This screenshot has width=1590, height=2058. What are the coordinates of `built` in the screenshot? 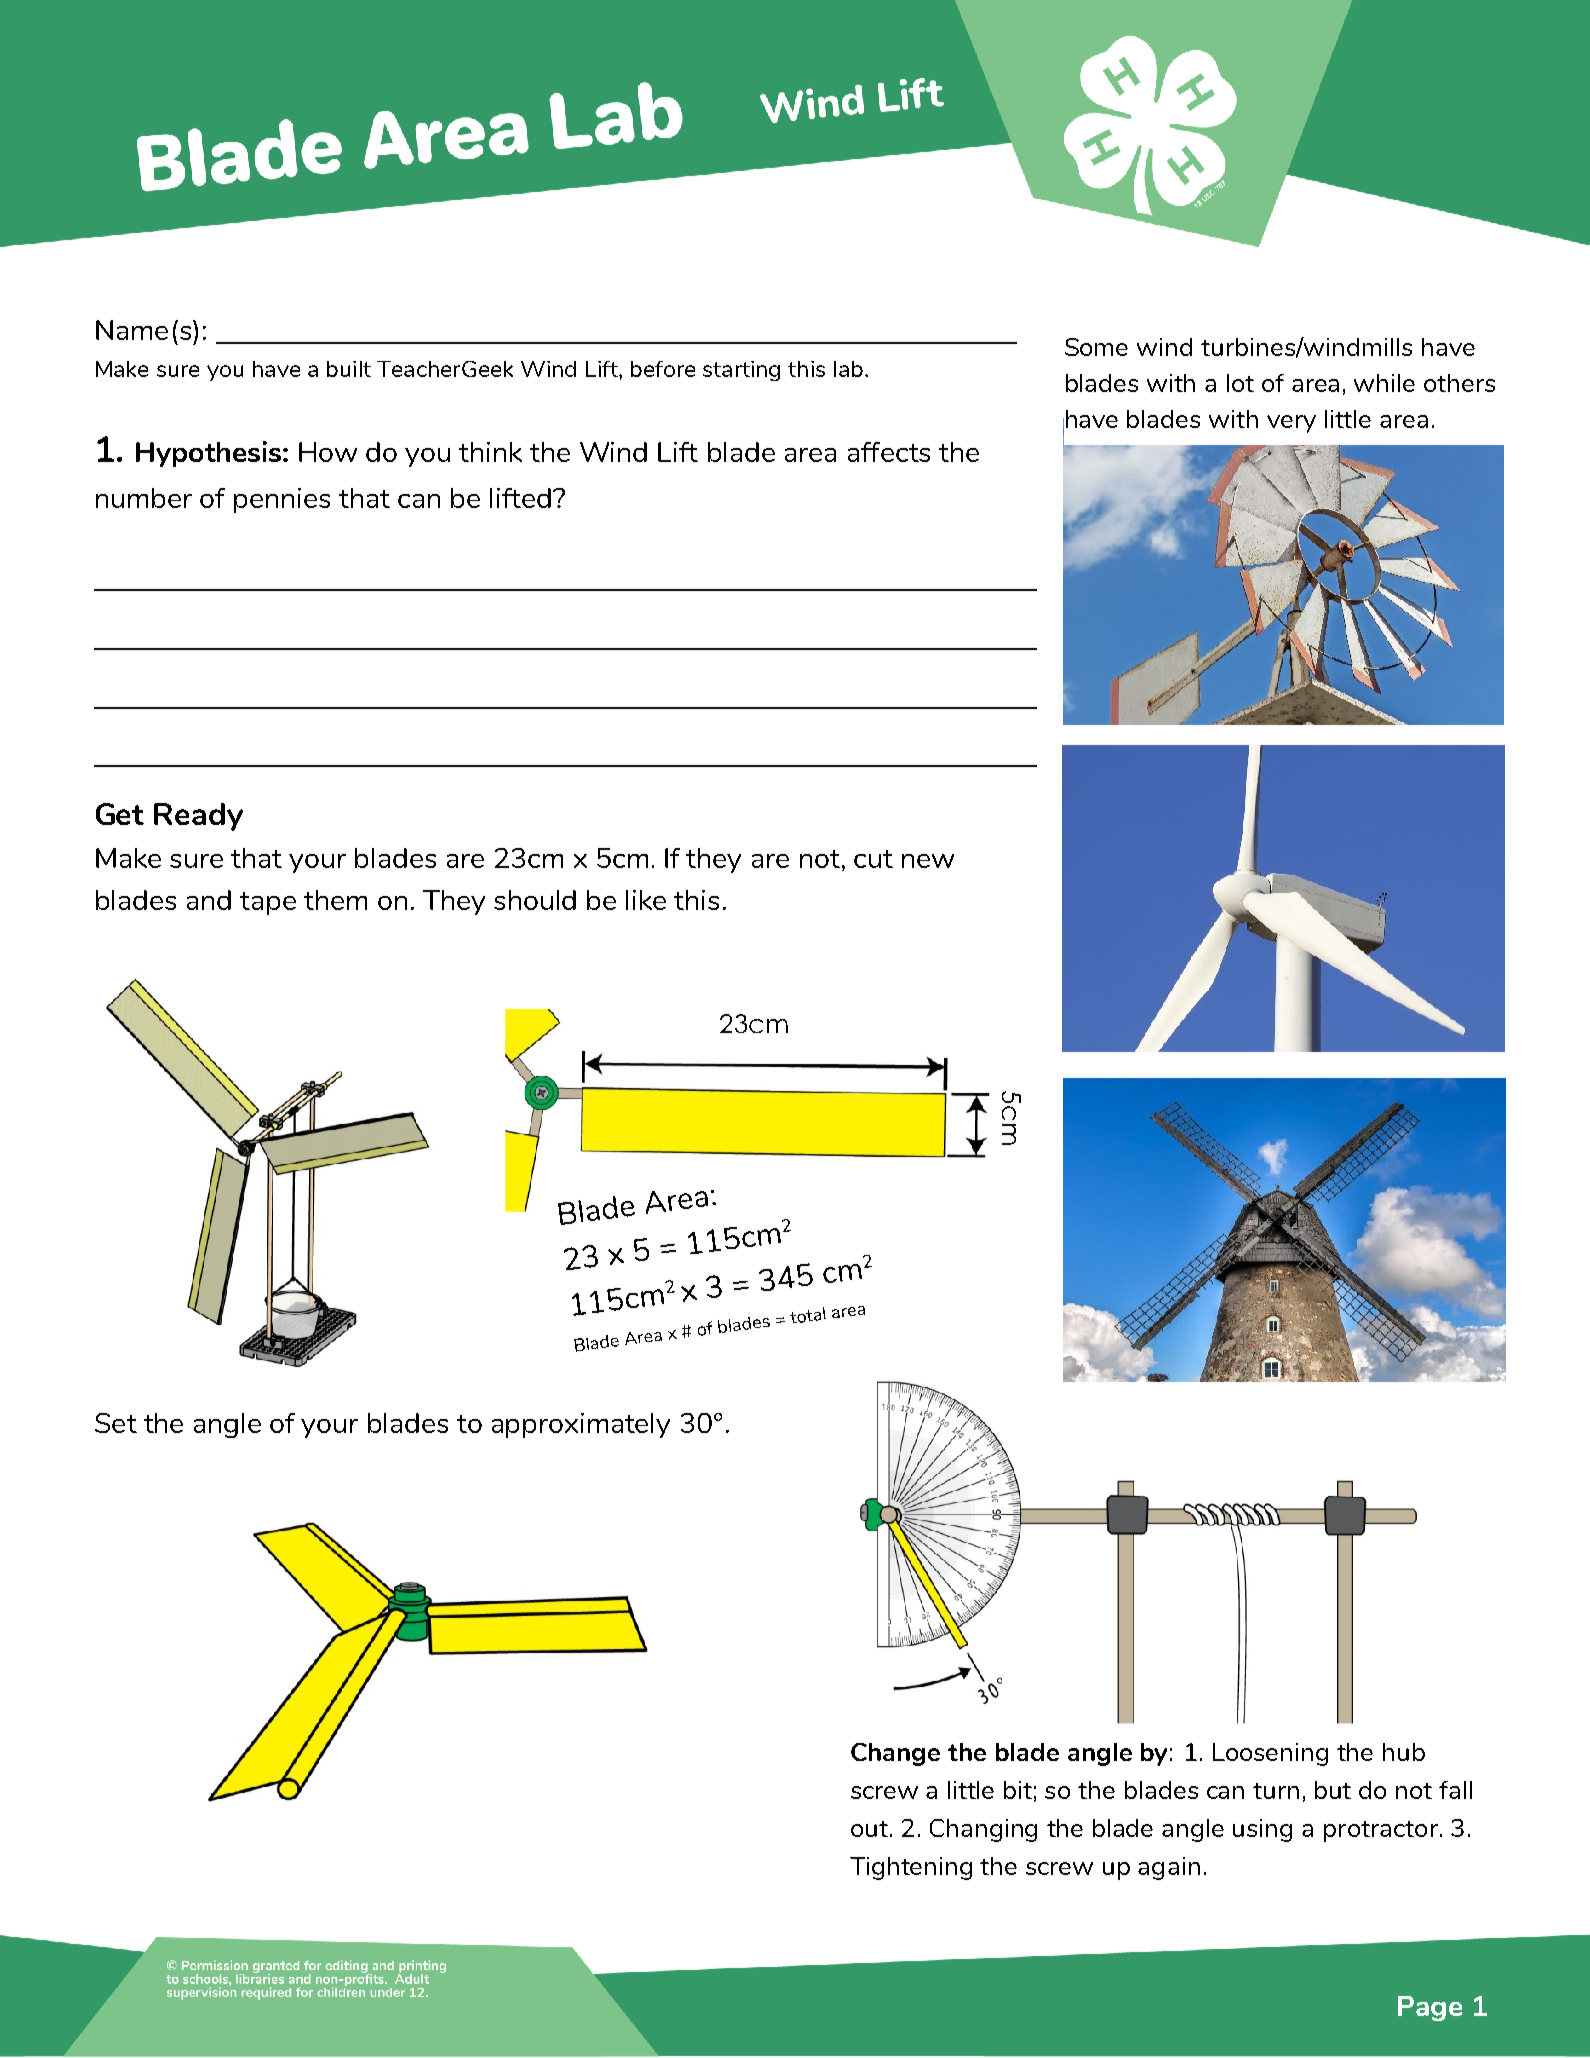 It's located at (349, 369).
